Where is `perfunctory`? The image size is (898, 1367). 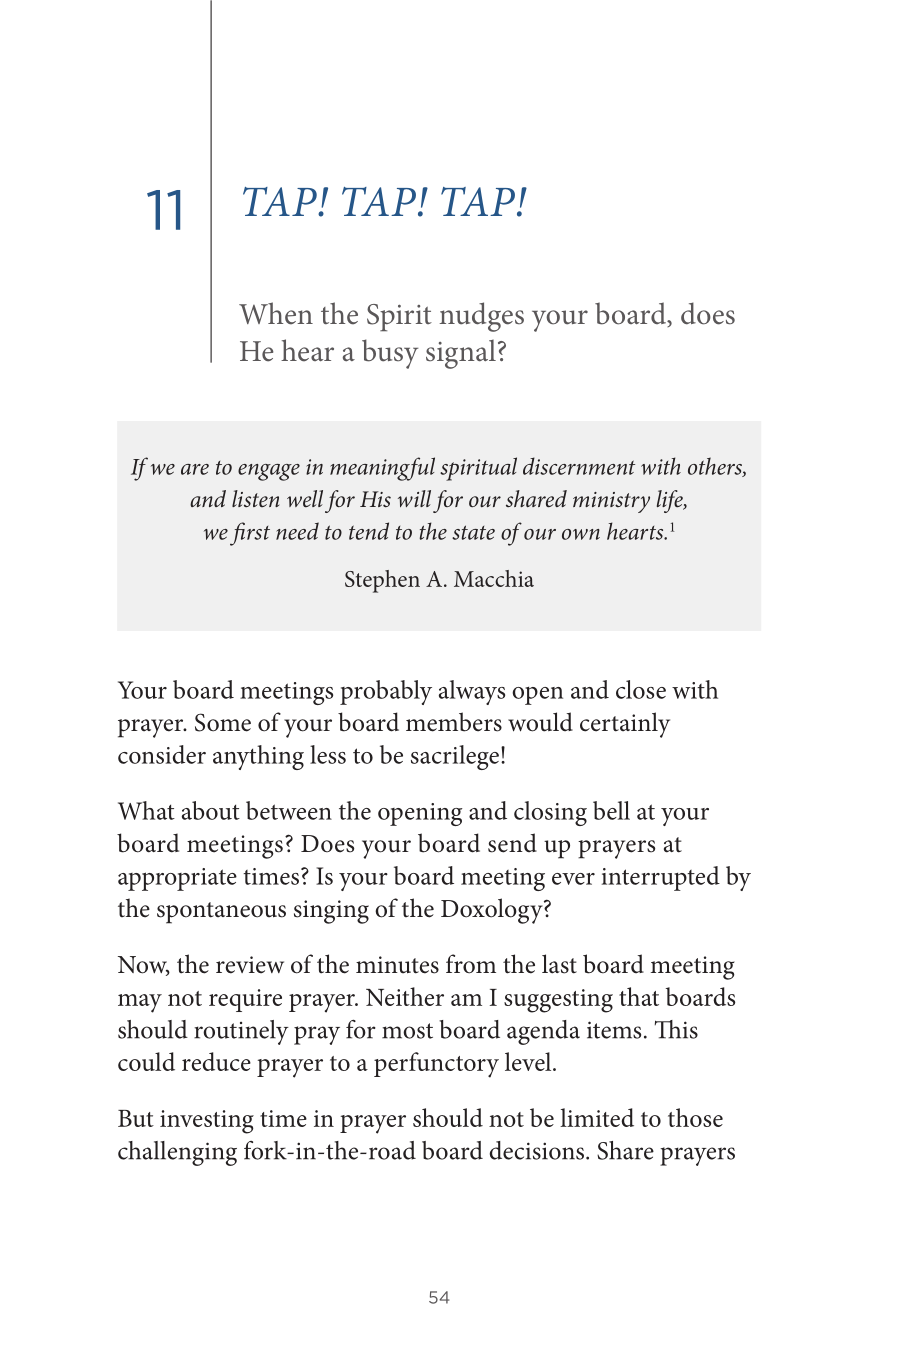 perfunctory is located at coordinates (436, 1065).
